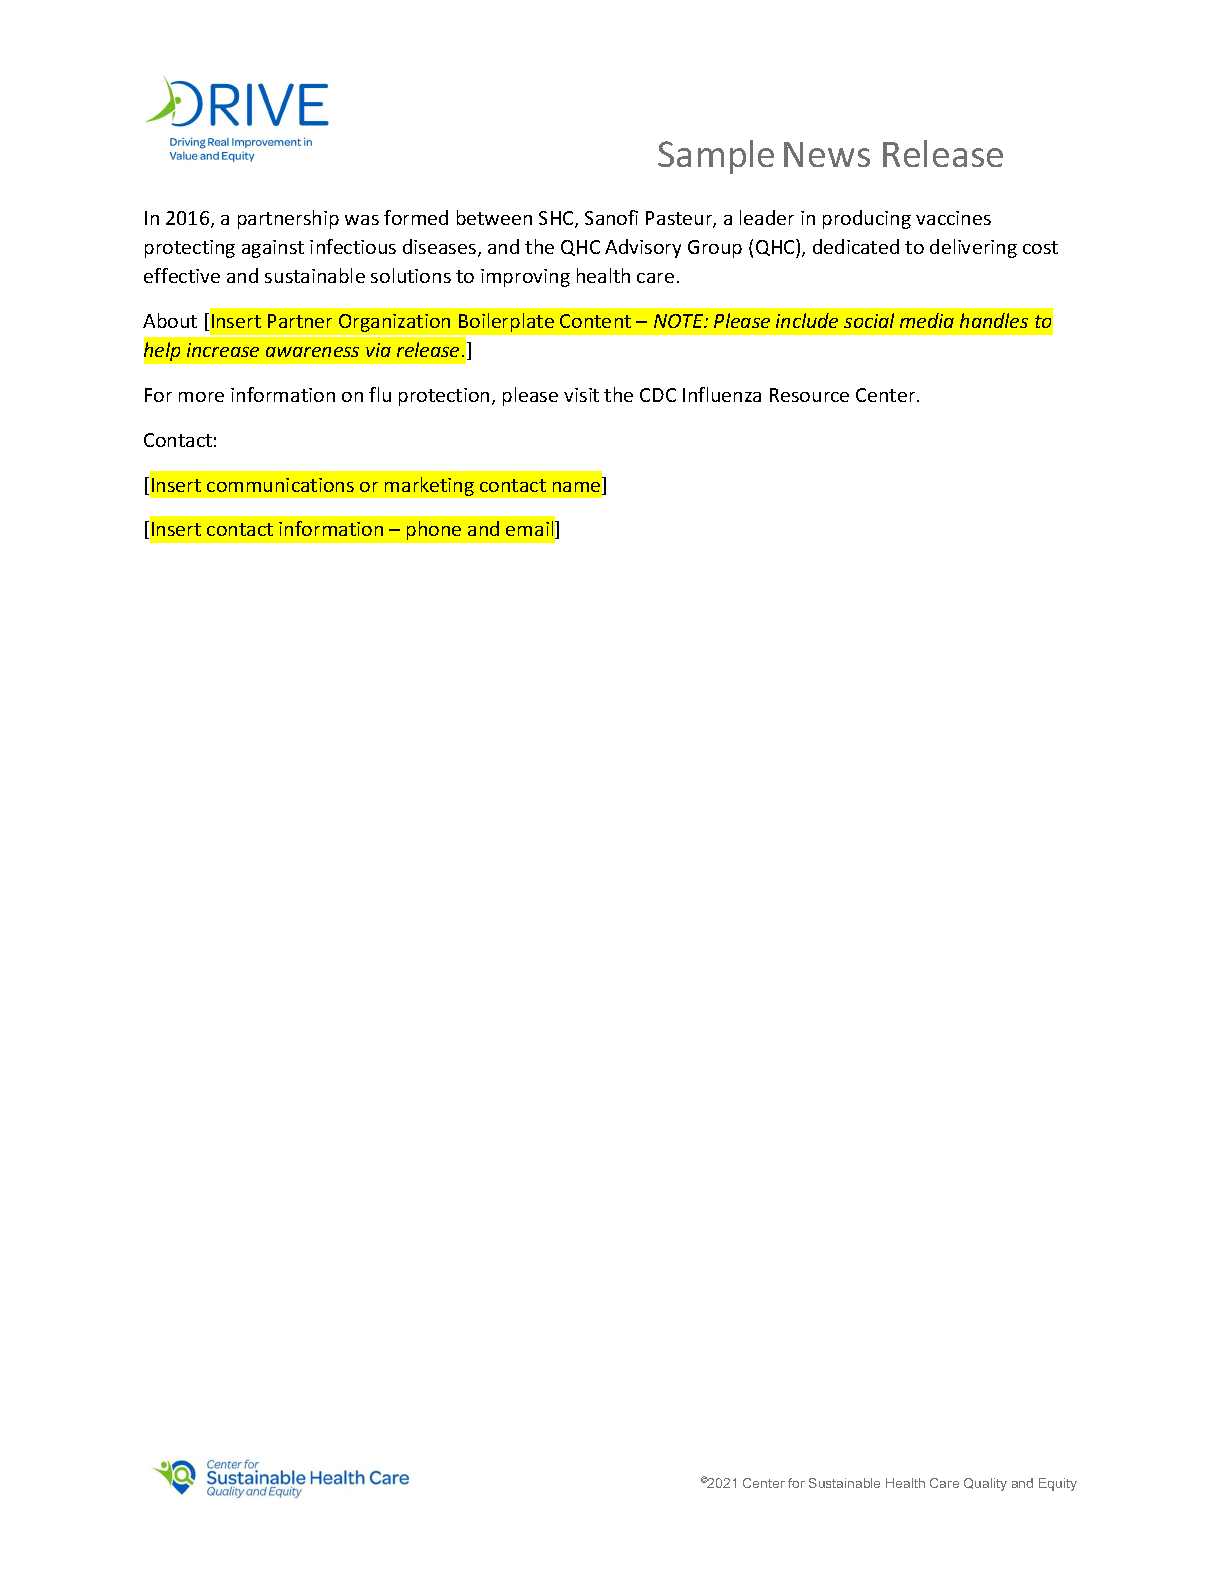 Image resolution: width=1221 pixels, height=1580 pixels. What do you see at coordinates (280, 485) in the document?
I see `communications` at bounding box center [280, 485].
